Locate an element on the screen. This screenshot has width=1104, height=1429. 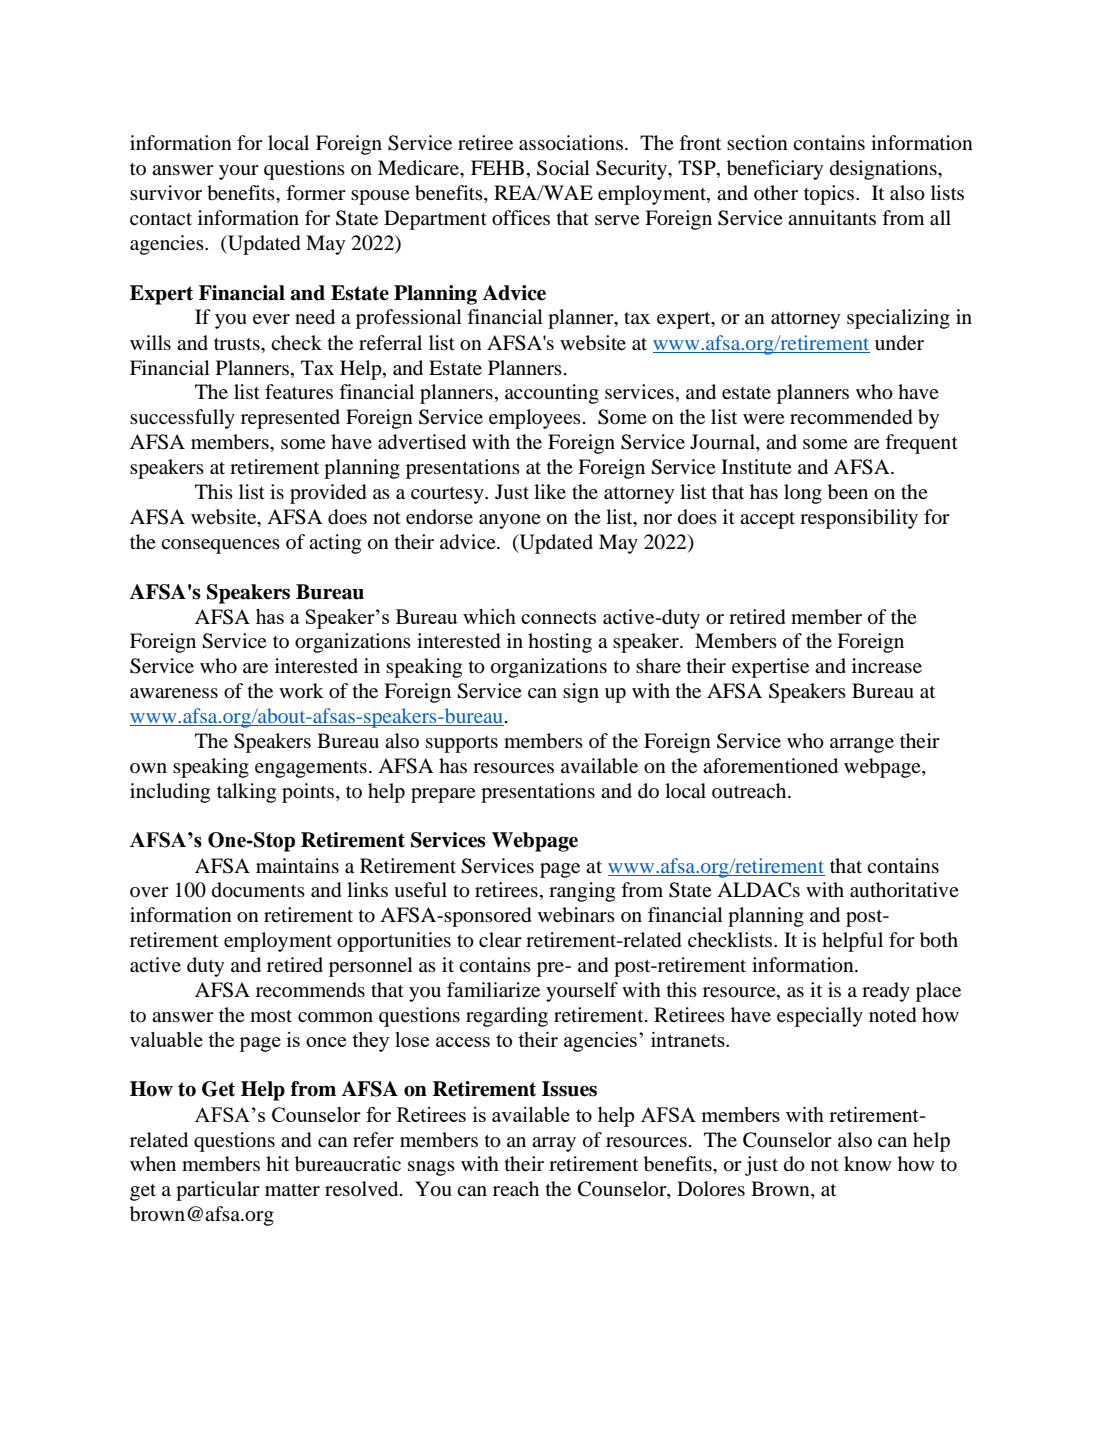
increase is located at coordinates (887, 665).
